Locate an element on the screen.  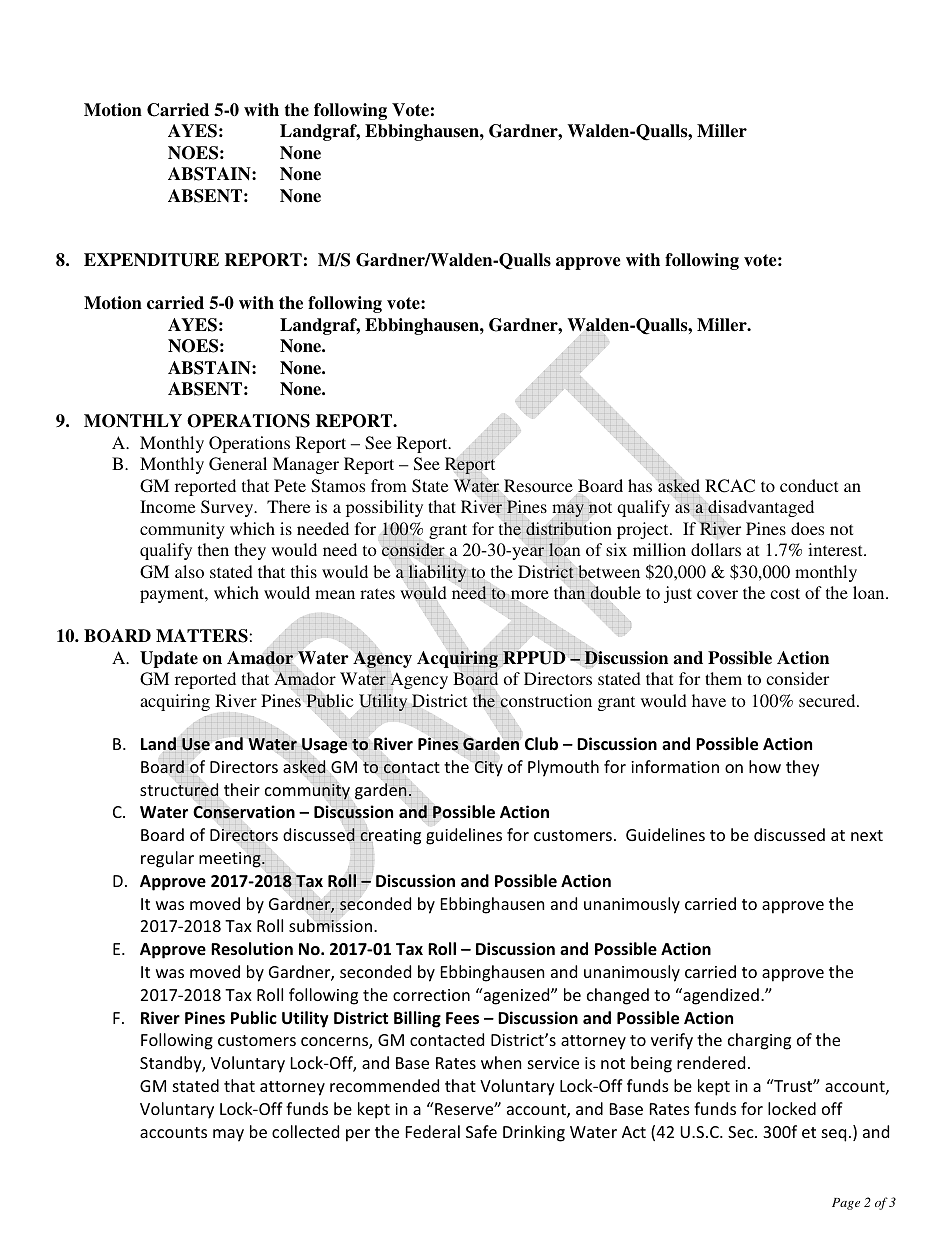
Resolution is located at coordinates (252, 949).
